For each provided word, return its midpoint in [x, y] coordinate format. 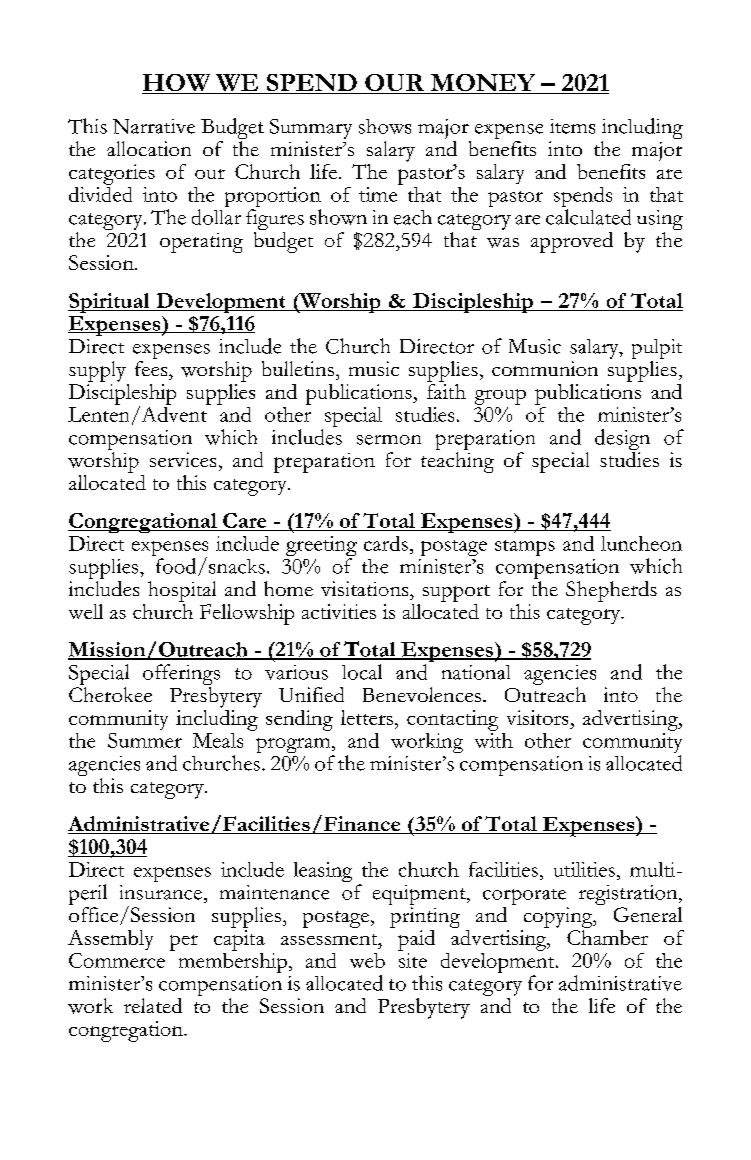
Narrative [154, 126]
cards [386, 543]
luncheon [641, 543]
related [153, 1005]
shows [385, 126]
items [572, 126]
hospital [182, 591]
